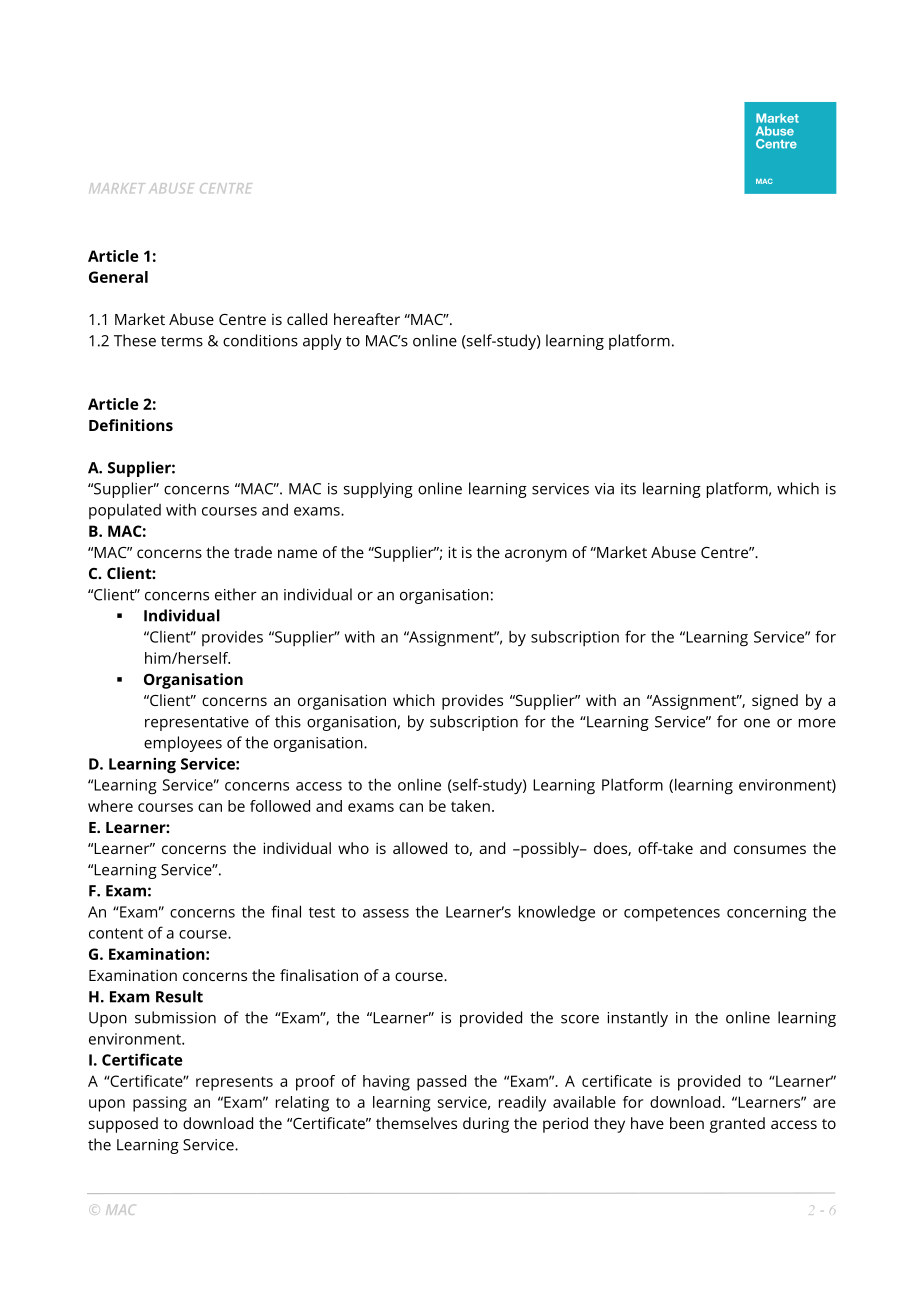 The image size is (924, 1308). Describe the element at coordinates (182, 341) in the page. I see `terms` at that location.
